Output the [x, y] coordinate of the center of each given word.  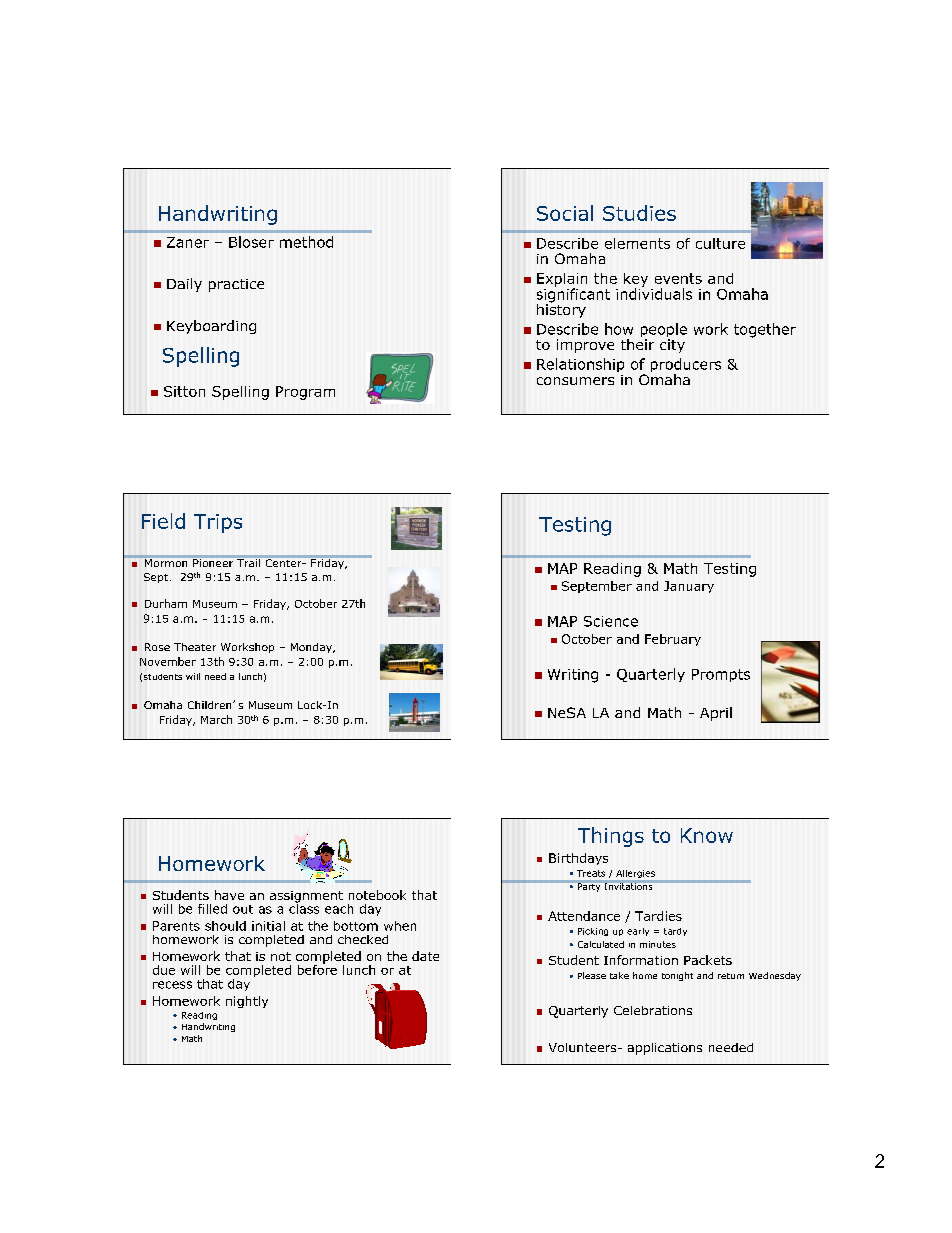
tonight [677, 976]
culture [720, 243]
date [425, 956]
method [306, 242]
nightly [247, 1002]
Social [565, 213]
